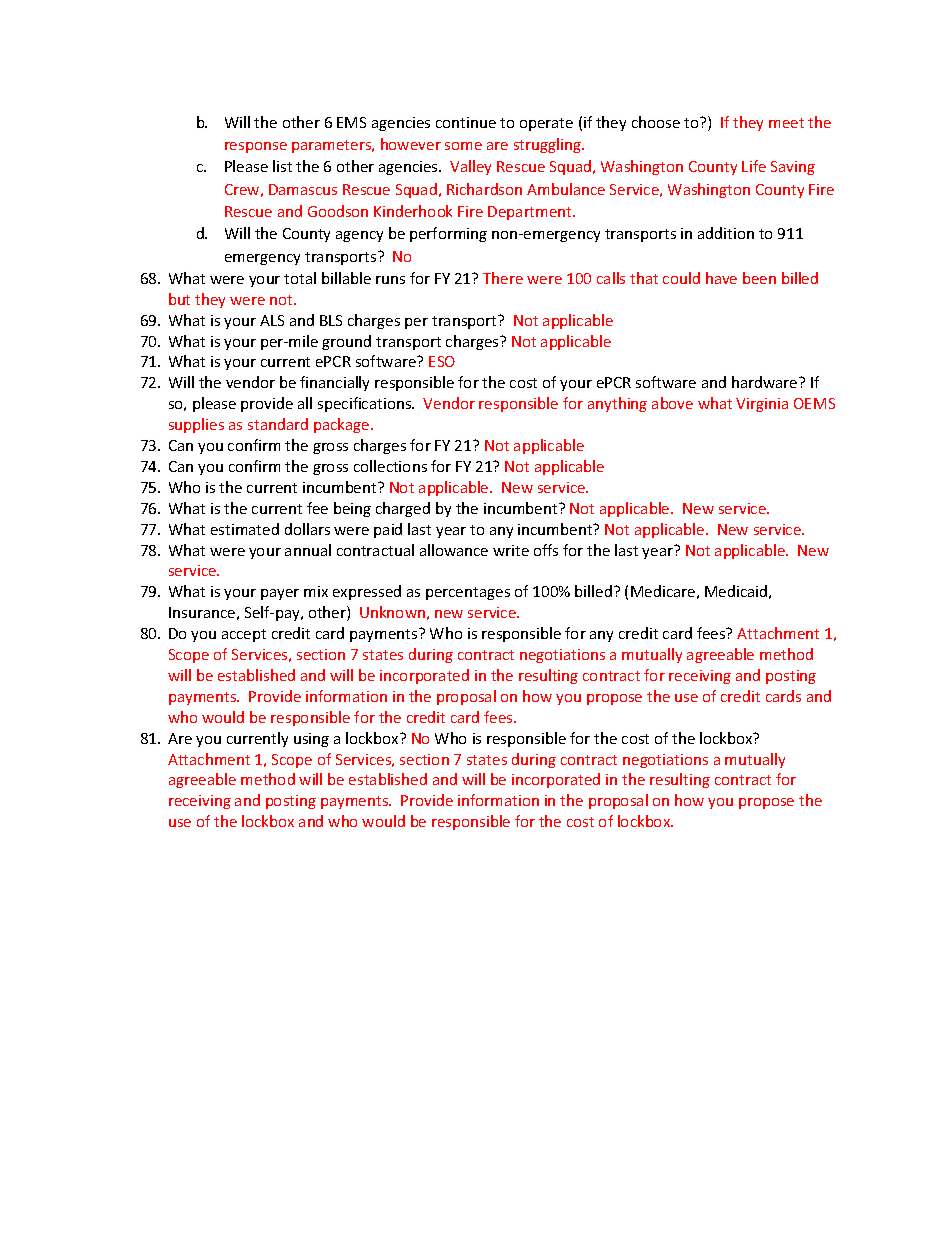 This screenshot has width=952, height=1233. Describe the element at coordinates (280, 594) in the screenshot. I see `payer` at that location.
